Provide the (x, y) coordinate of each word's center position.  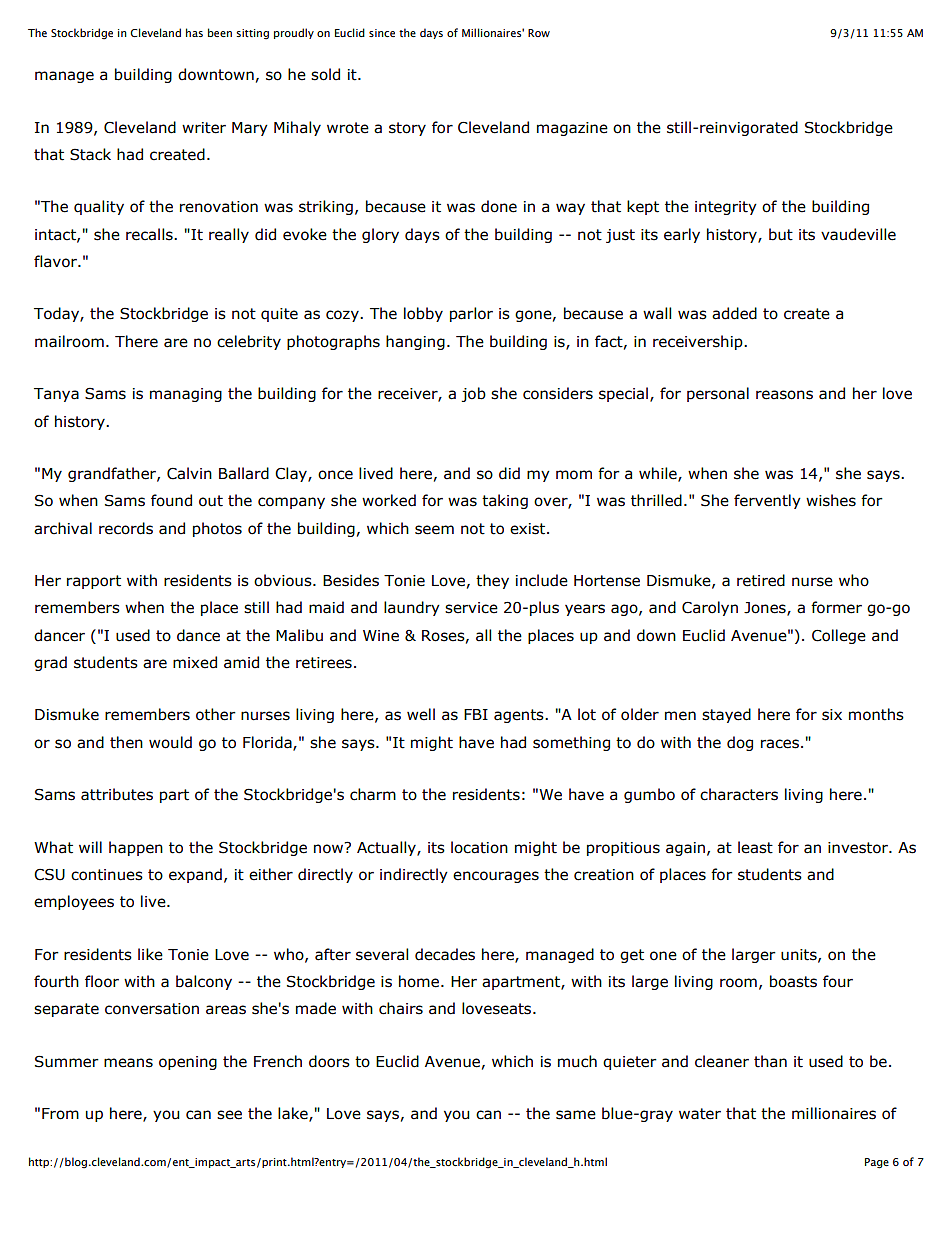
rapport (94, 582)
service (471, 608)
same (576, 1115)
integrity (726, 208)
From (60, 1114)
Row (539, 33)
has (194, 32)
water (700, 1114)
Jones (766, 609)
